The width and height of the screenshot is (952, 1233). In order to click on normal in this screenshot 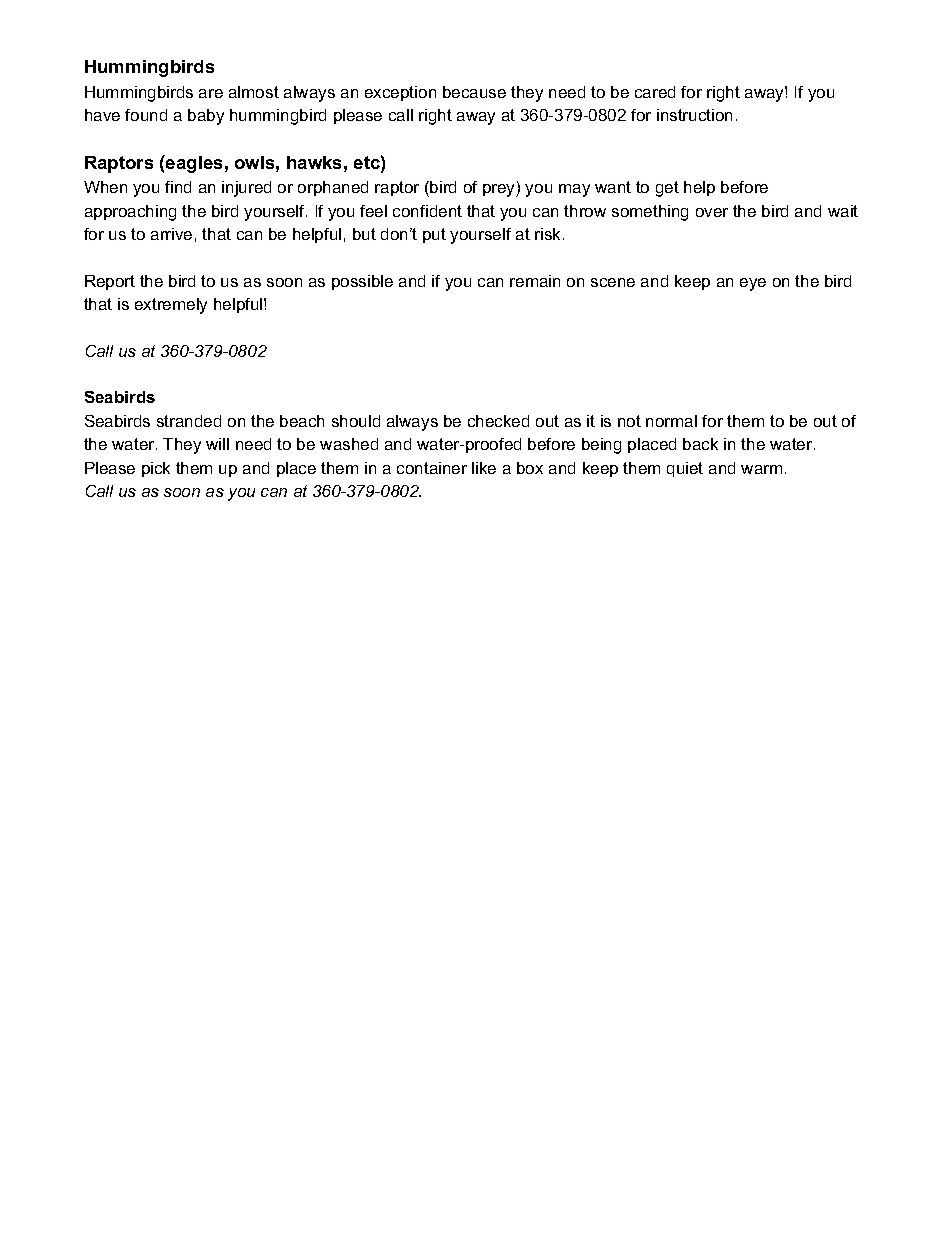, I will do `click(671, 421)`.
